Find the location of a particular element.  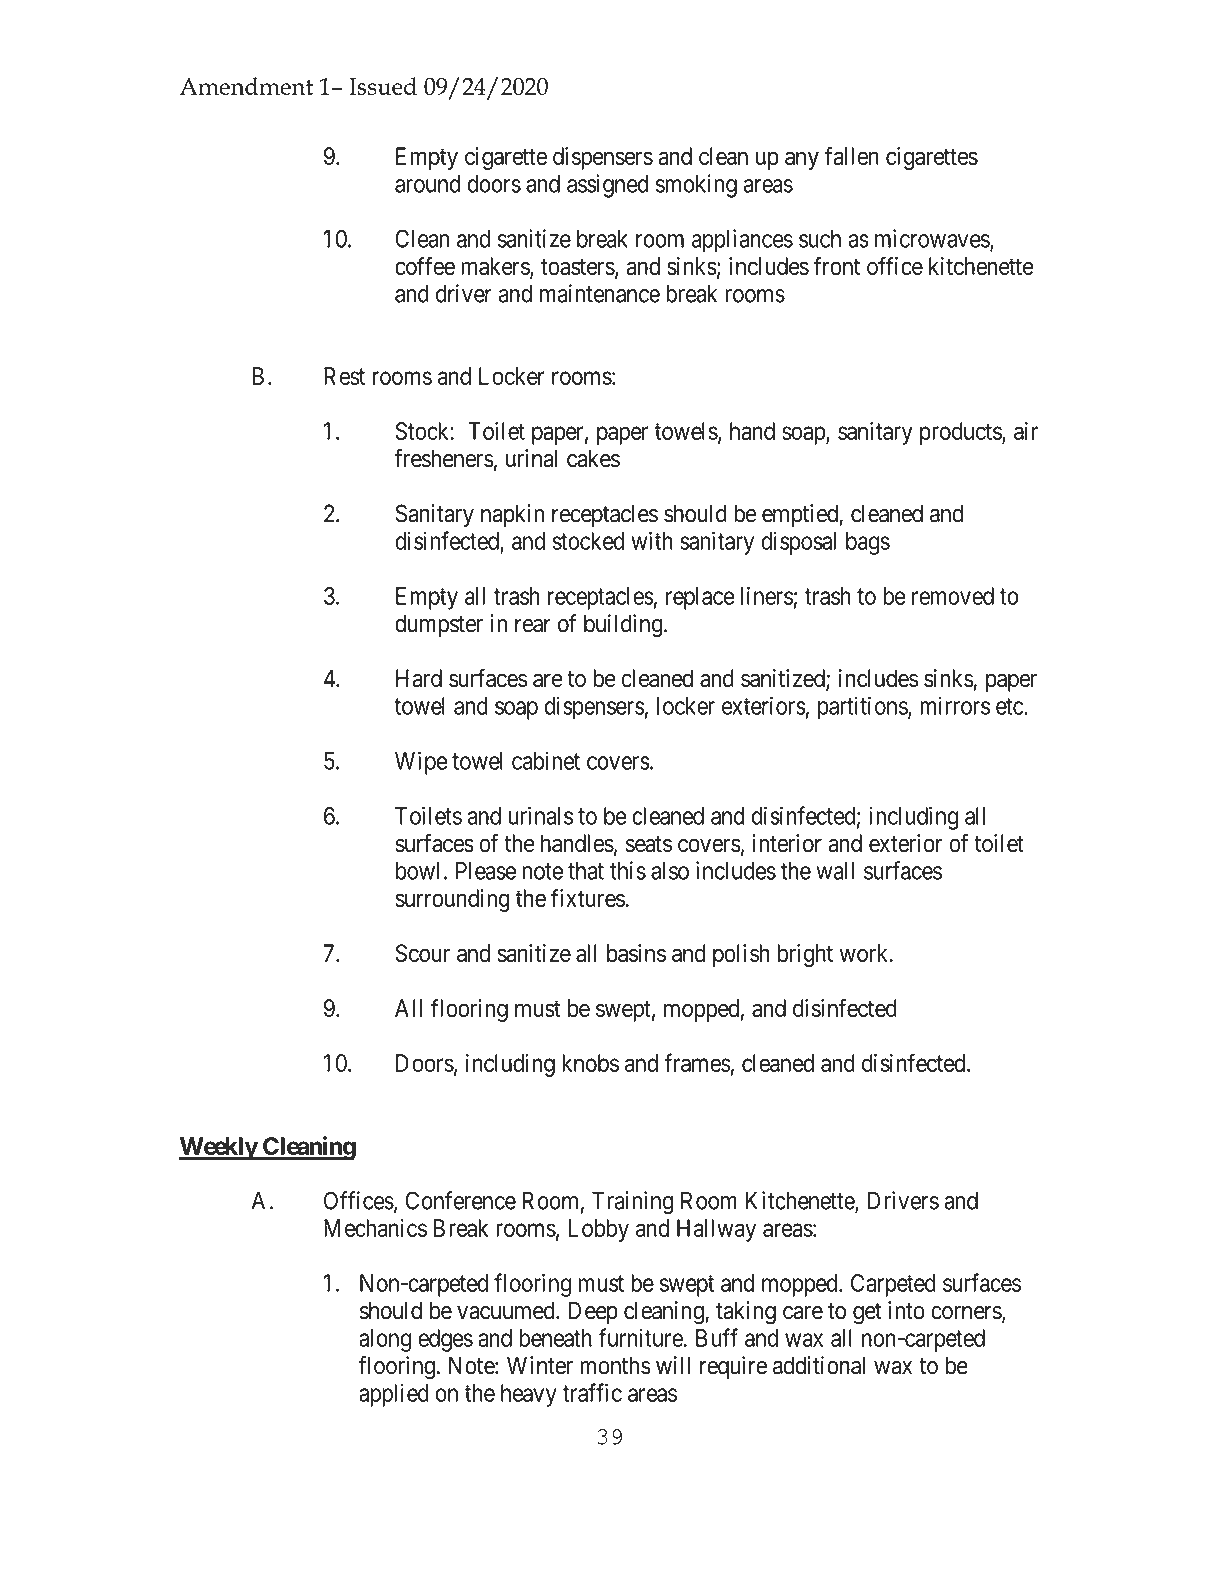

furniture is located at coordinates (641, 1337).
